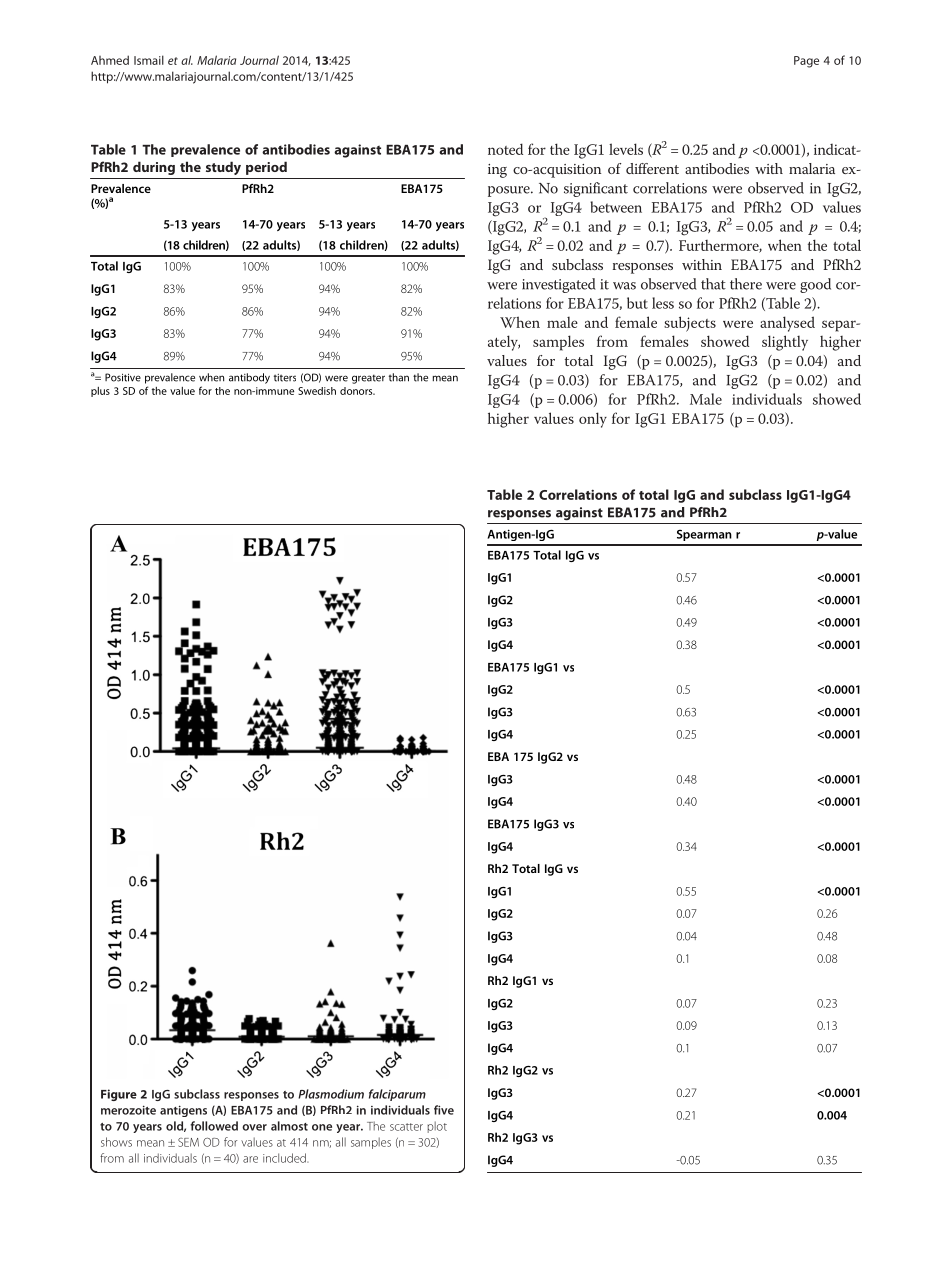 This screenshot has width=952, height=1270. I want to click on Figure, so click(119, 1095).
